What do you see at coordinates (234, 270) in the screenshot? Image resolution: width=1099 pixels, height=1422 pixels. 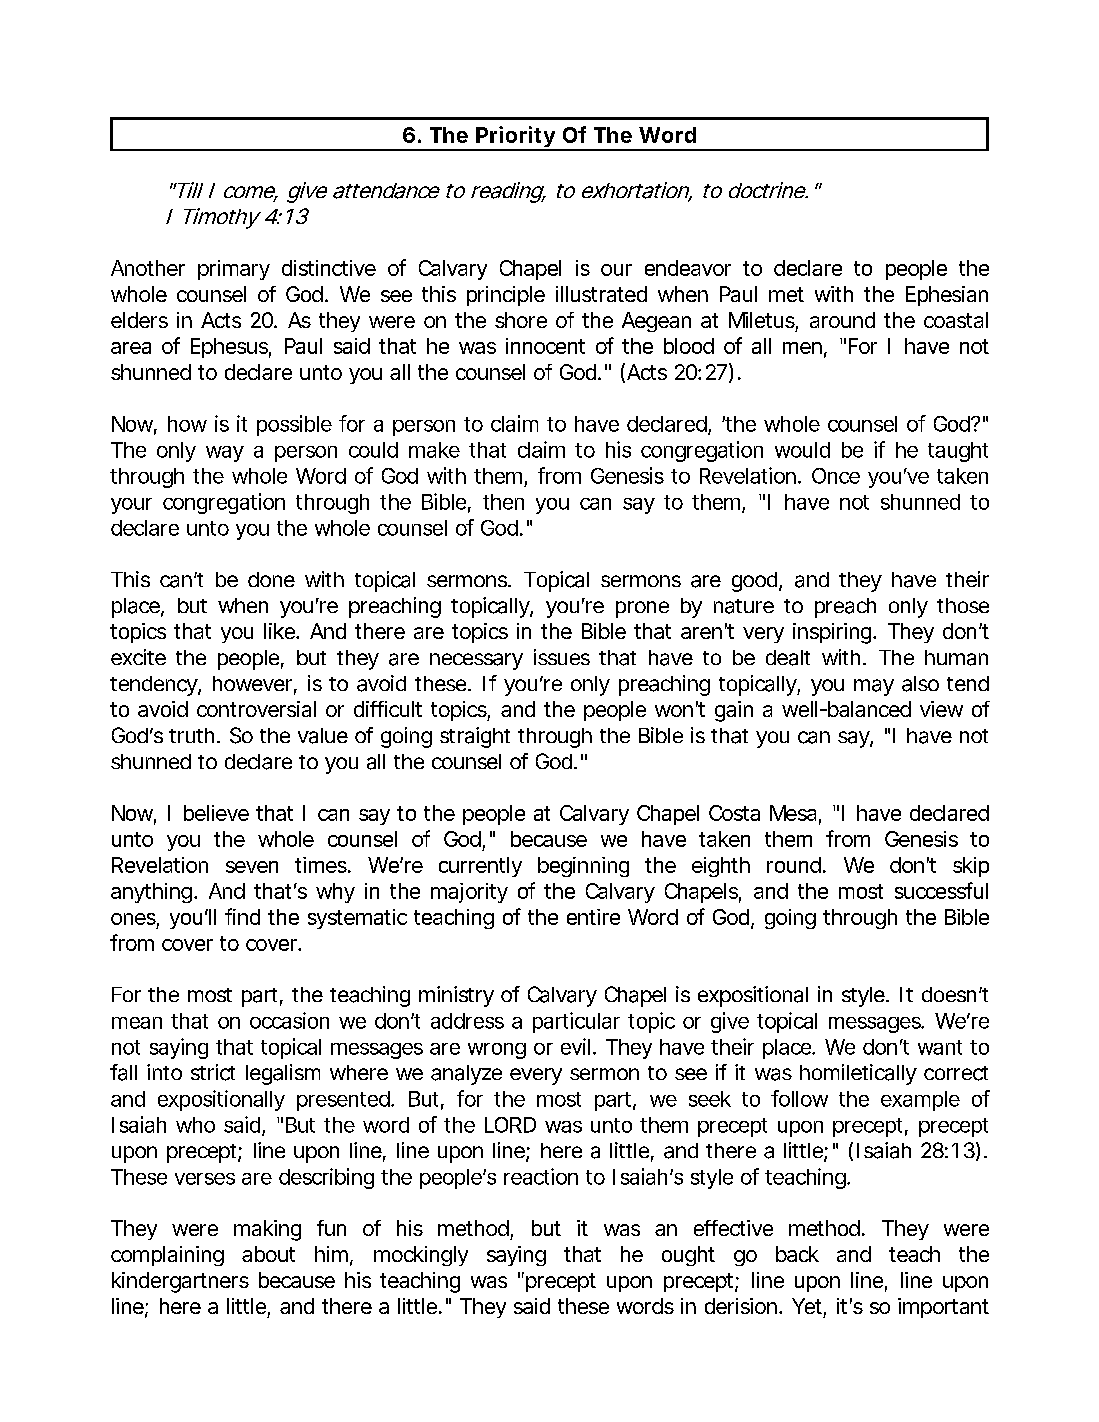 I see `primary` at bounding box center [234, 270].
